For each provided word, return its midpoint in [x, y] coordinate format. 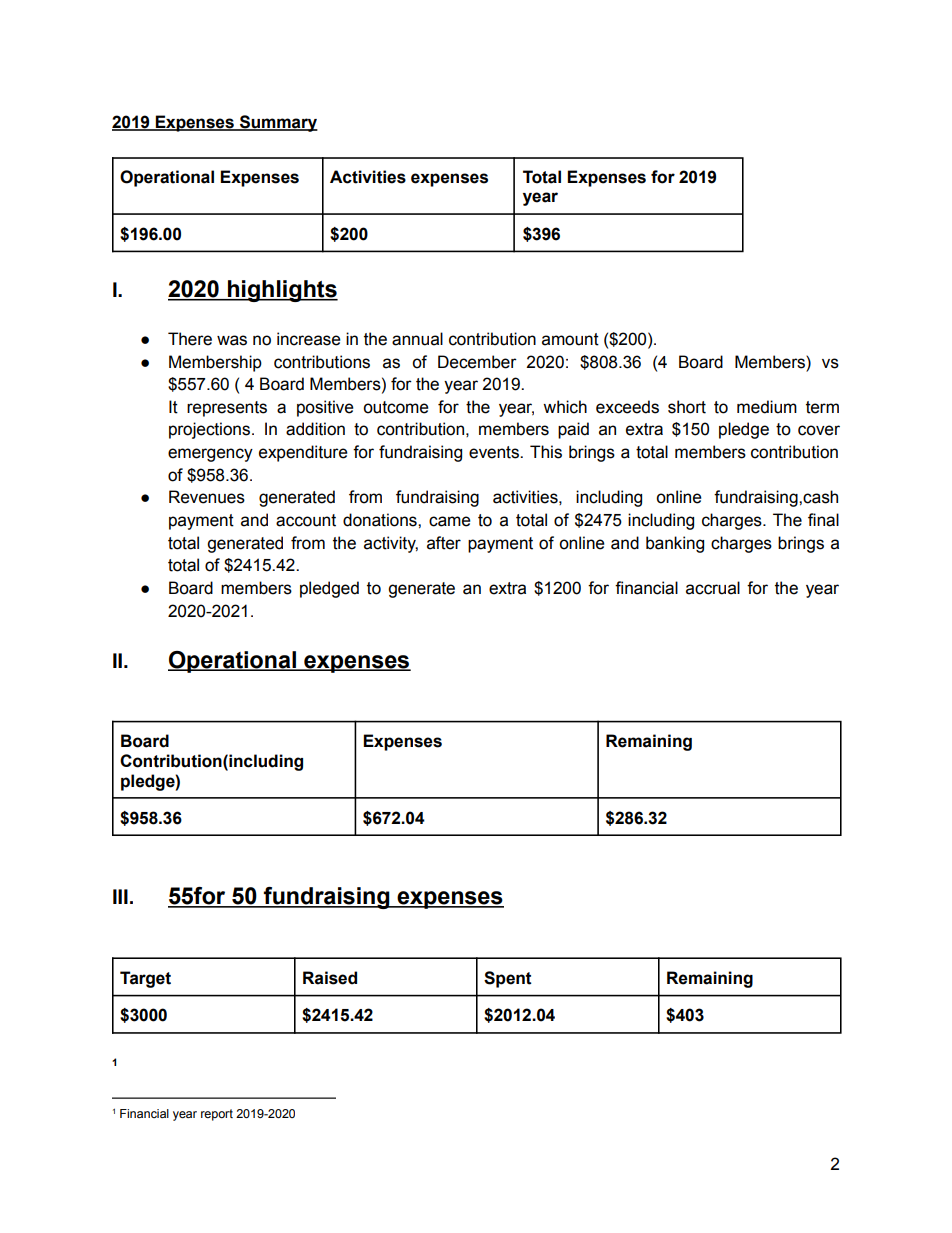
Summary [278, 123]
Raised [330, 978]
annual [417, 339]
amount [570, 339]
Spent [508, 979]
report [217, 1115]
